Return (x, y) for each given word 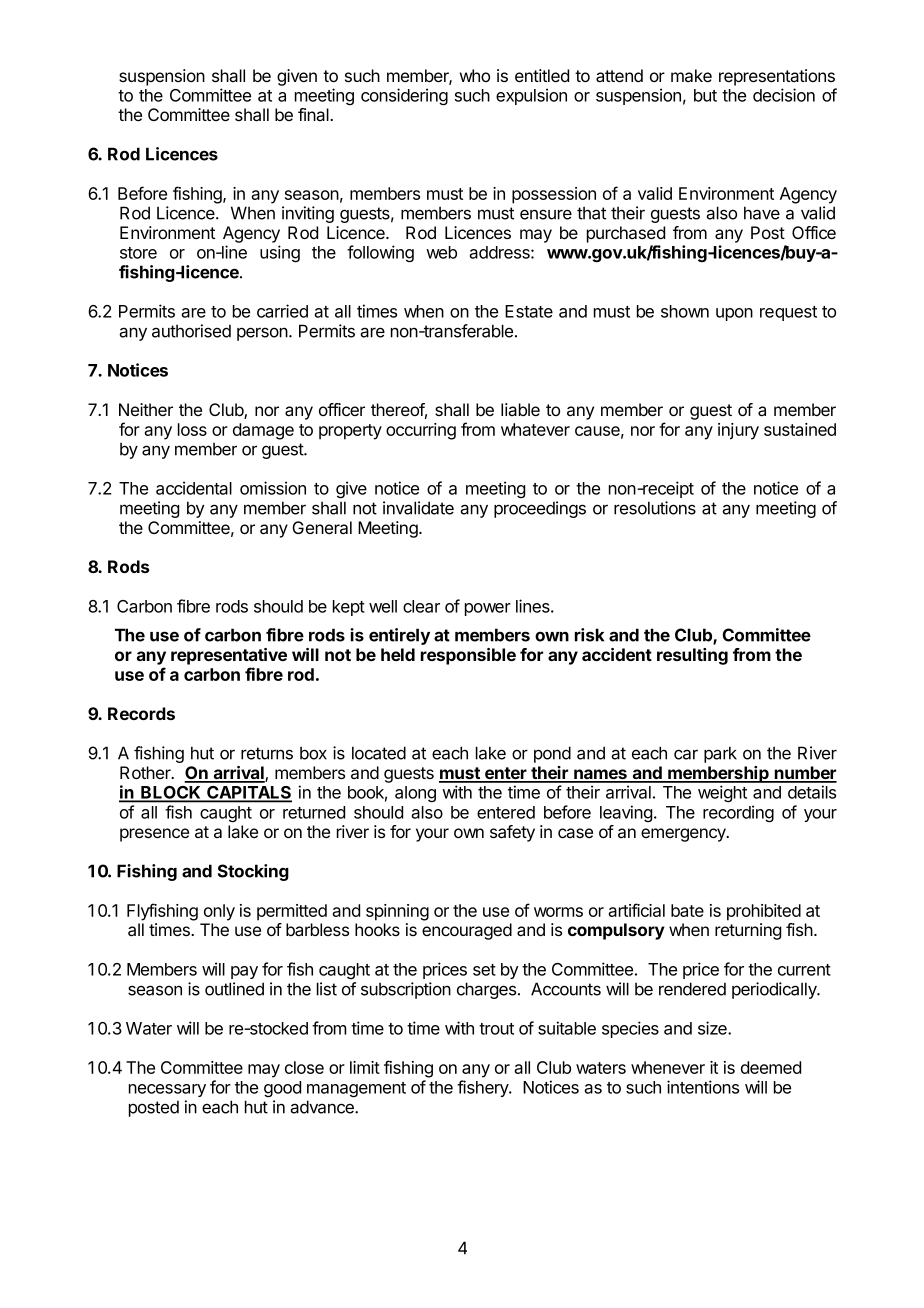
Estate (529, 311)
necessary (167, 1090)
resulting (692, 656)
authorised (191, 331)
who (475, 75)
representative (229, 656)
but (705, 95)
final (314, 114)
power (488, 609)
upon (734, 314)
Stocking (253, 872)
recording (738, 813)
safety (512, 833)
